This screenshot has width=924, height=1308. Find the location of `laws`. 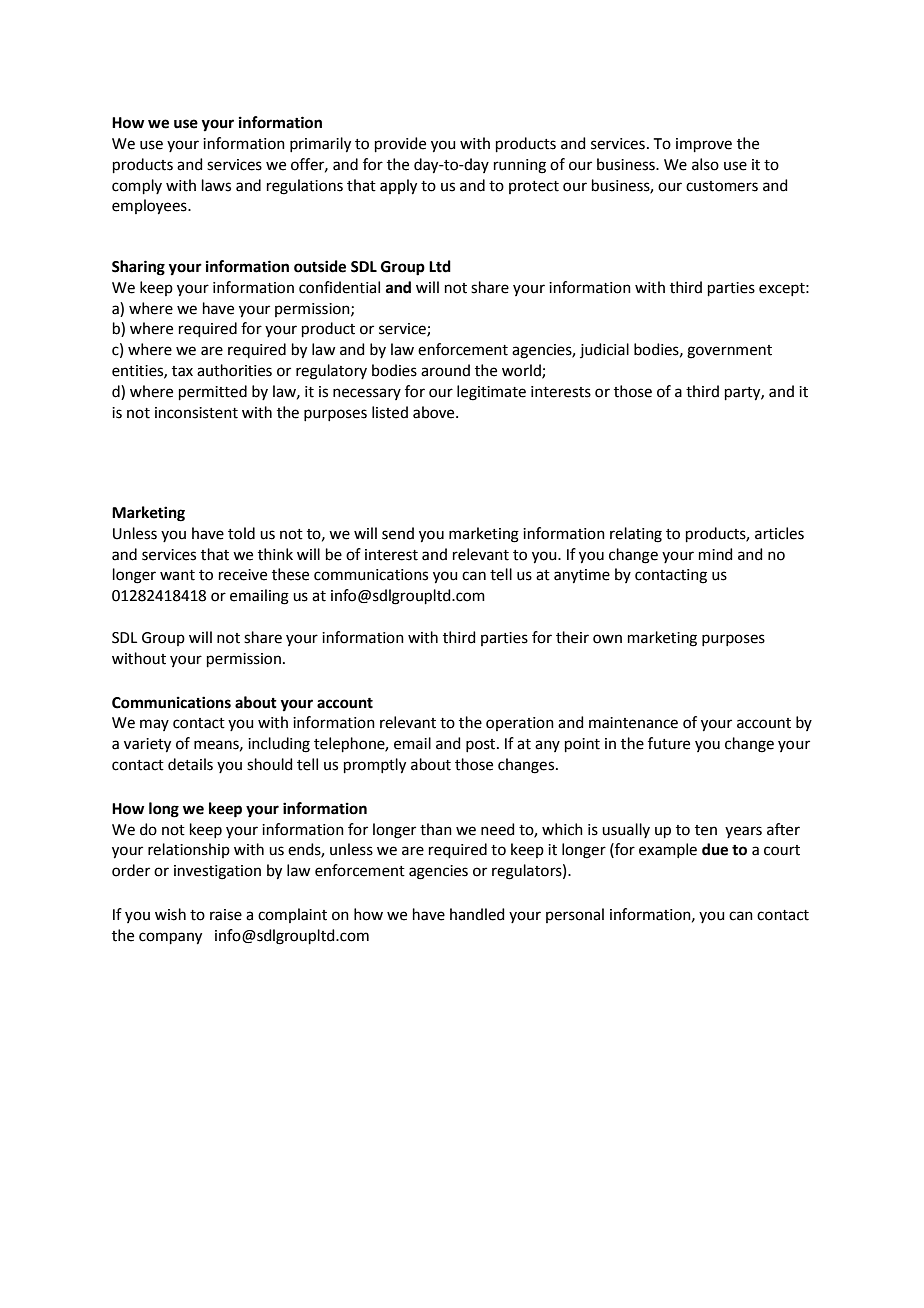

laws is located at coordinates (216, 185).
